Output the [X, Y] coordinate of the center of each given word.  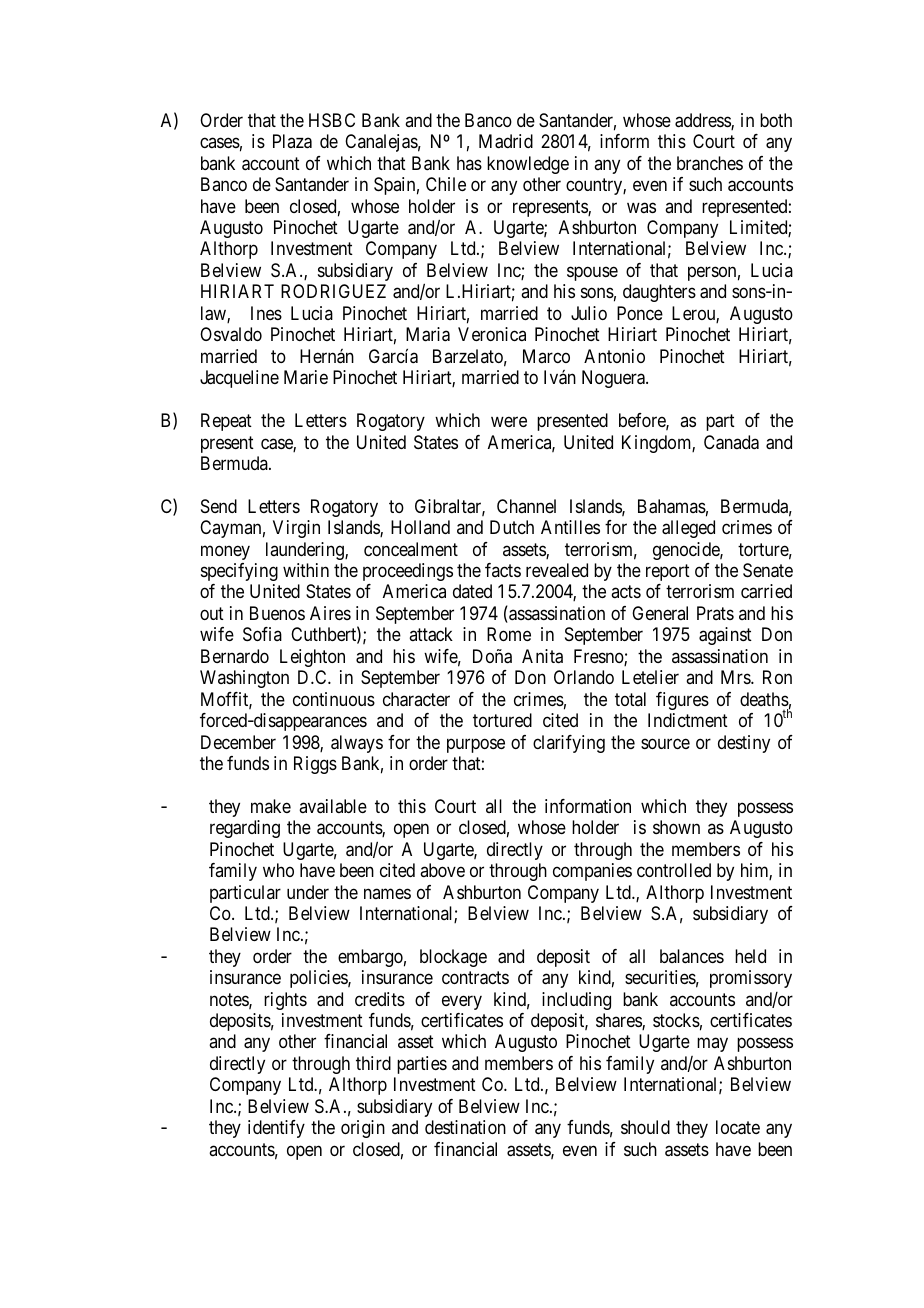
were [509, 421]
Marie [306, 377]
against [725, 636]
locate [738, 1127]
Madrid [506, 141]
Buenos [277, 613]
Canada [731, 442]
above [442, 870]
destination [465, 1127]
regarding [245, 829]
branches [710, 163]
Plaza [292, 141]
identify [276, 1129]
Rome [509, 634]
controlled [674, 870]
